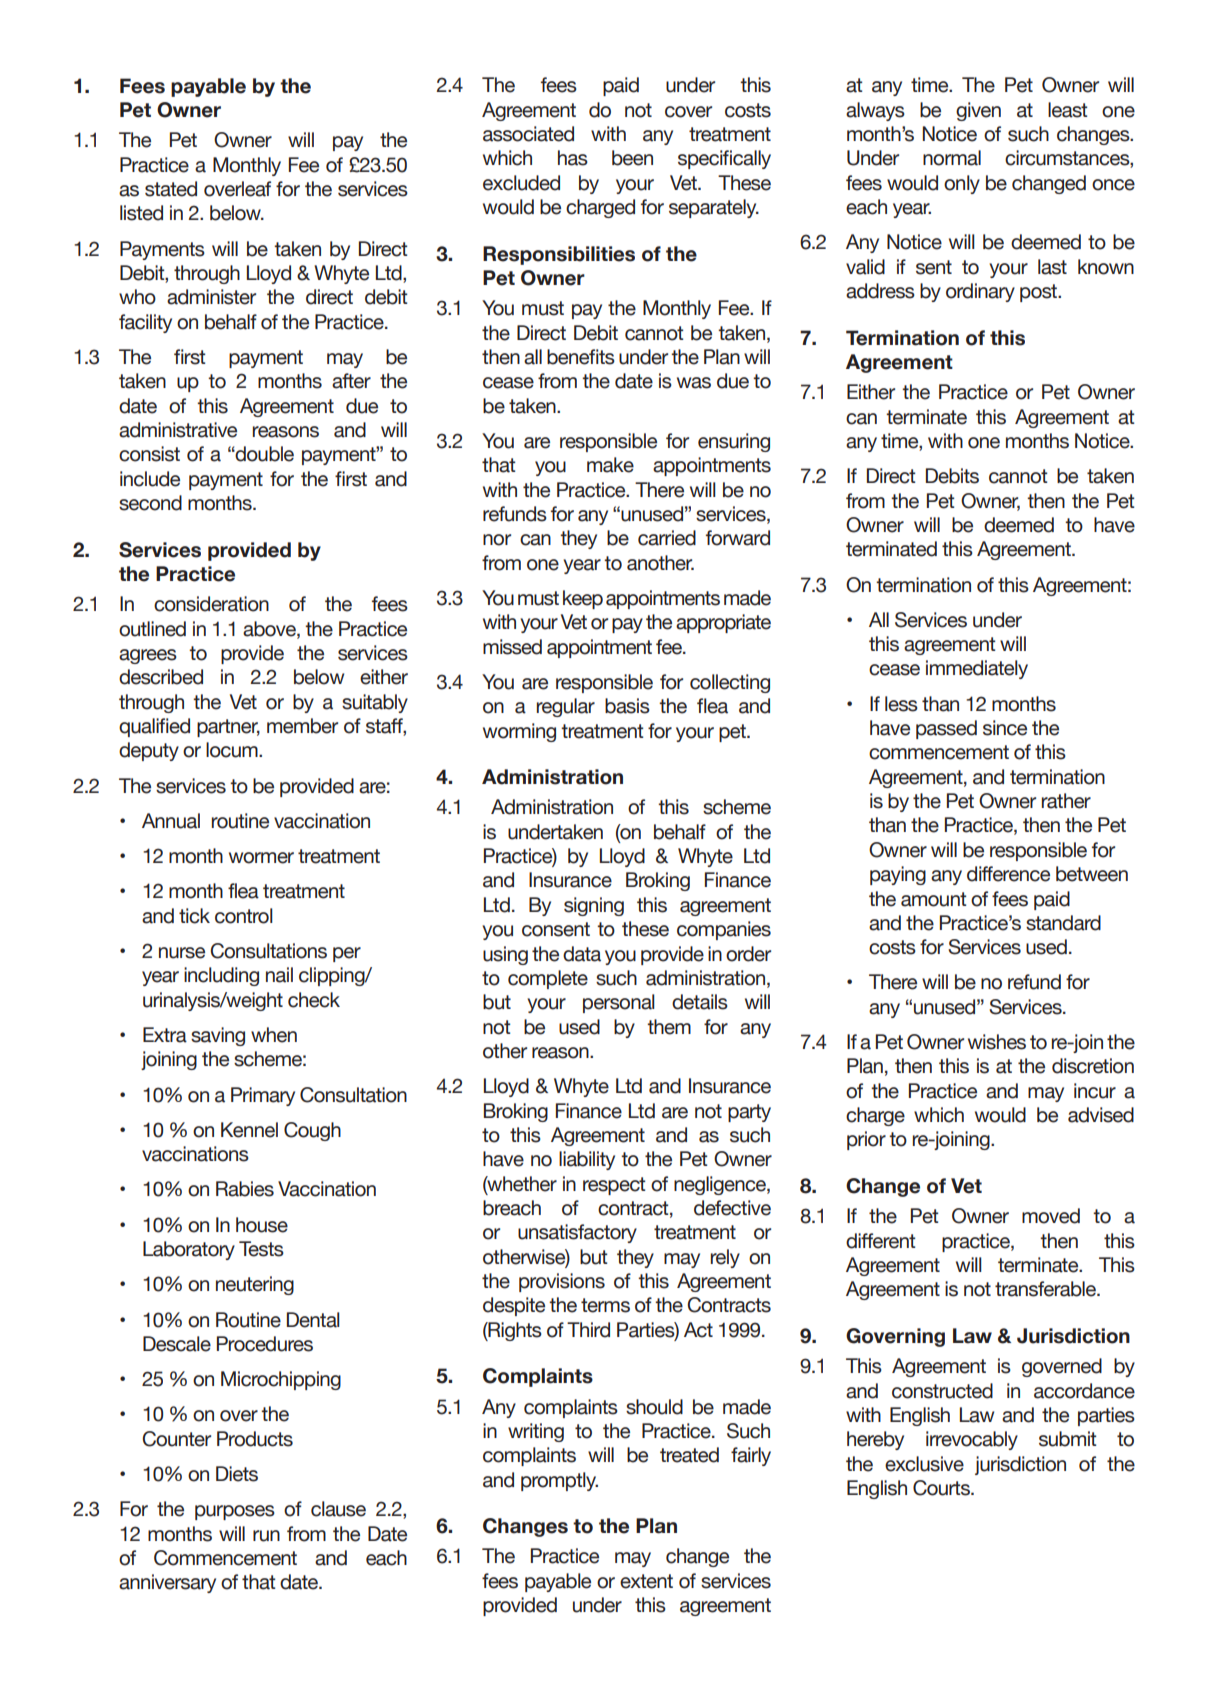 The width and height of the screenshot is (1208, 1708). I want to click on Courts, so click(942, 1488).
